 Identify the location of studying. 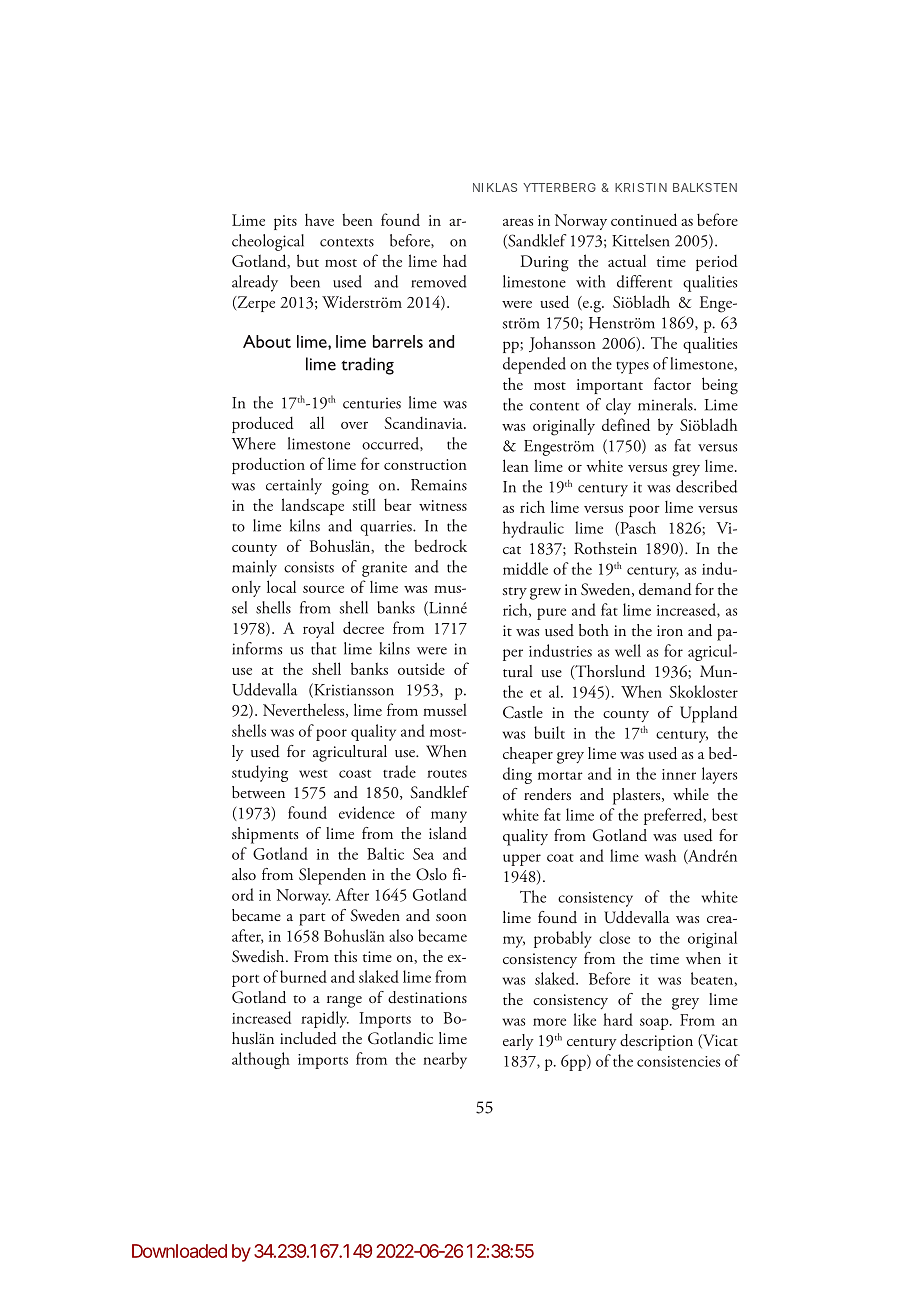
(260, 773).
